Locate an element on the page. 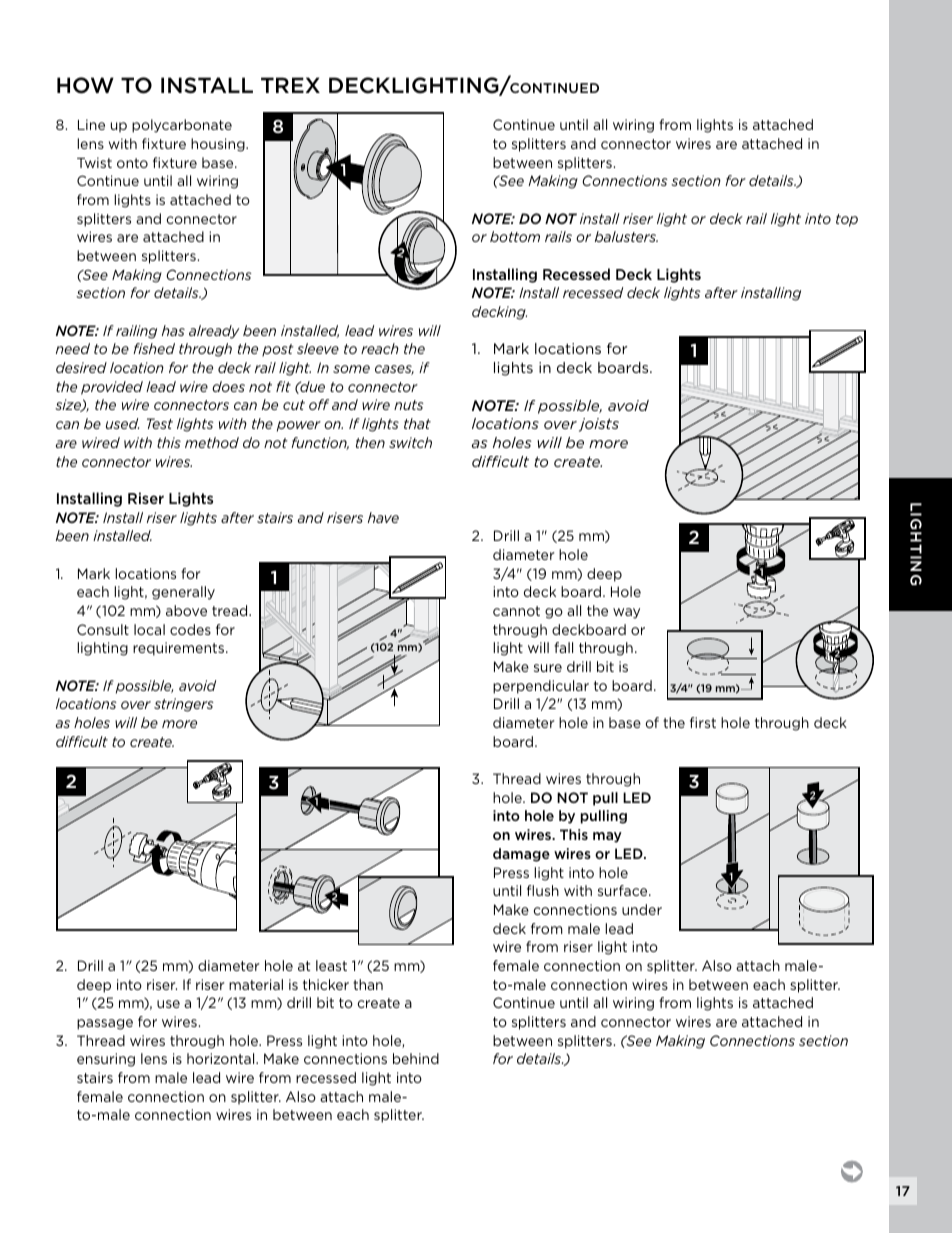 The image size is (952, 1233). polycarbonate is located at coordinates (182, 126).
